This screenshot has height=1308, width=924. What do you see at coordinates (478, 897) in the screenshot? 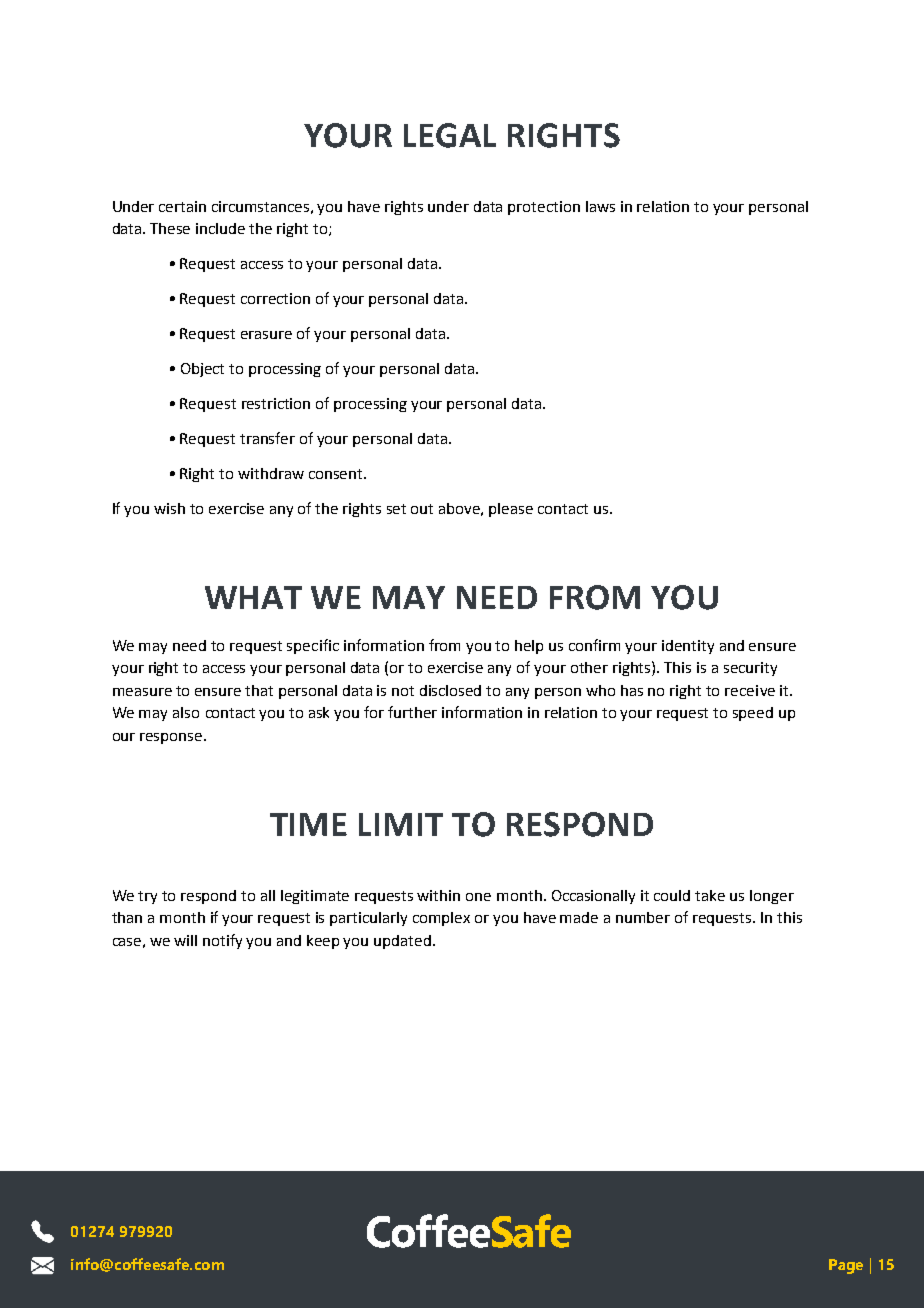
I see `one` at bounding box center [478, 897].
